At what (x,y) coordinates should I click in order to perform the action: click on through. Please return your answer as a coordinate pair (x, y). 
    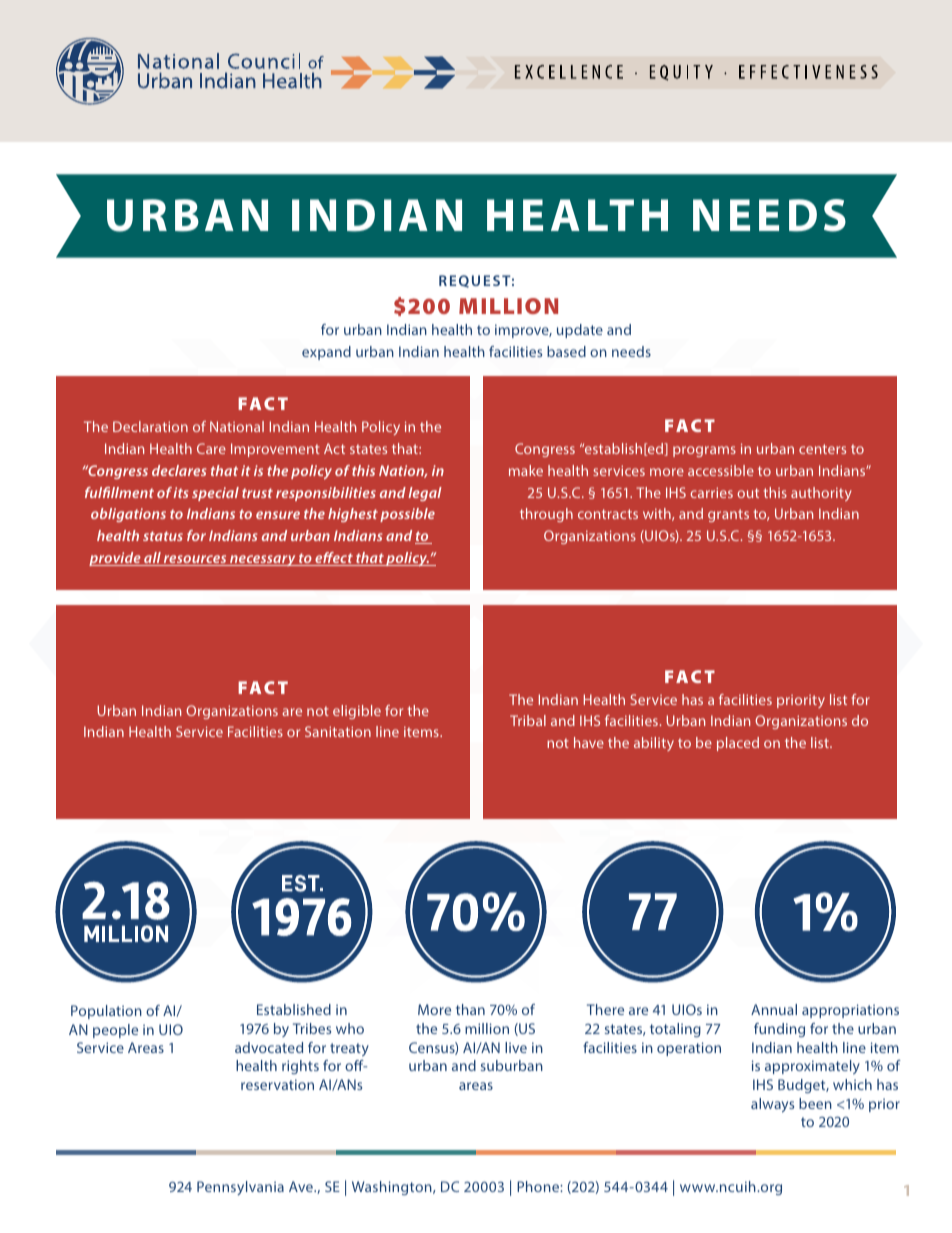
    Looking at the image, I should click on (546, 515).
